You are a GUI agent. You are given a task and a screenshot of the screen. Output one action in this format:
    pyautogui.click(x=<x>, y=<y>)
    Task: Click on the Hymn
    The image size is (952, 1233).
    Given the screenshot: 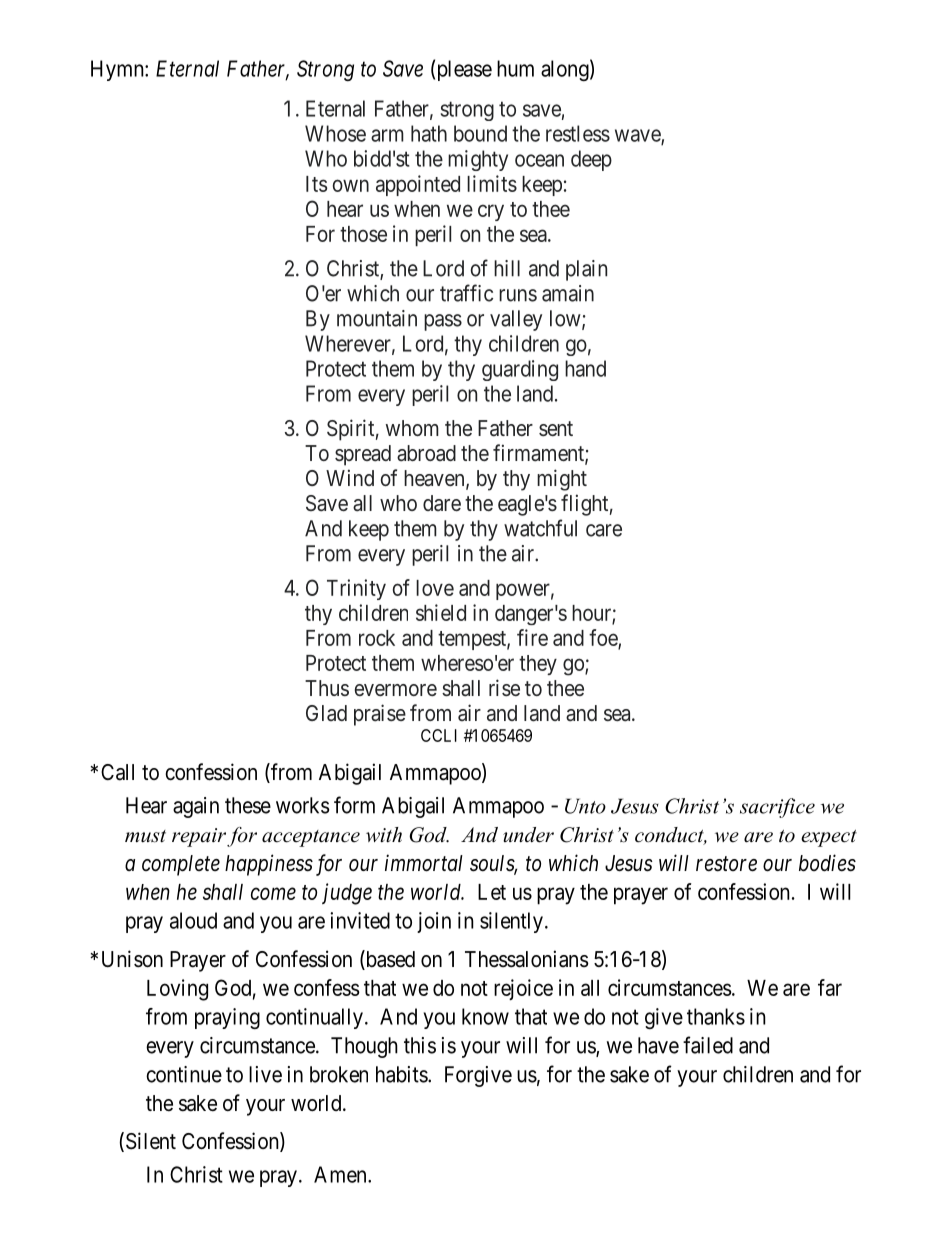 What is the action you would take?
    pyautogui.click(x=118, y=70)
